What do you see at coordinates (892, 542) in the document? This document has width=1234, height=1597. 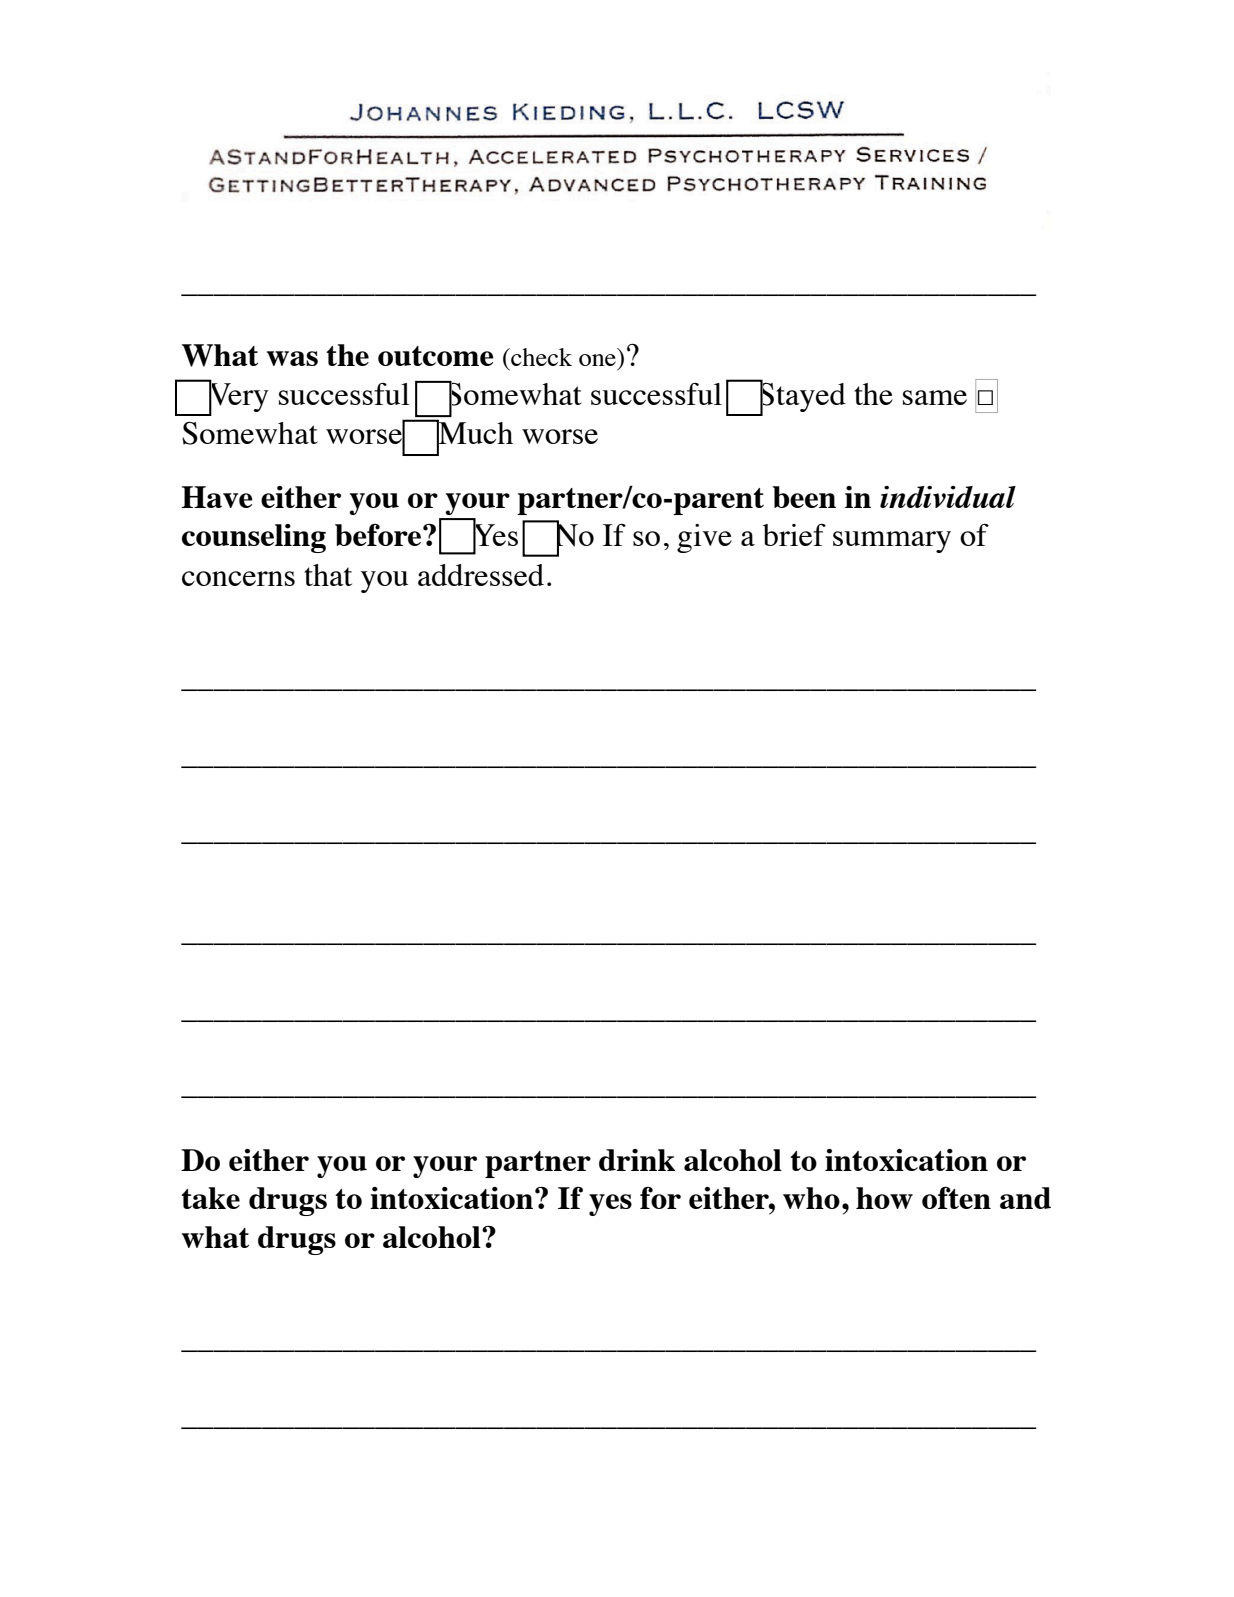 I see `summary` at bounding box center [892, 542].
